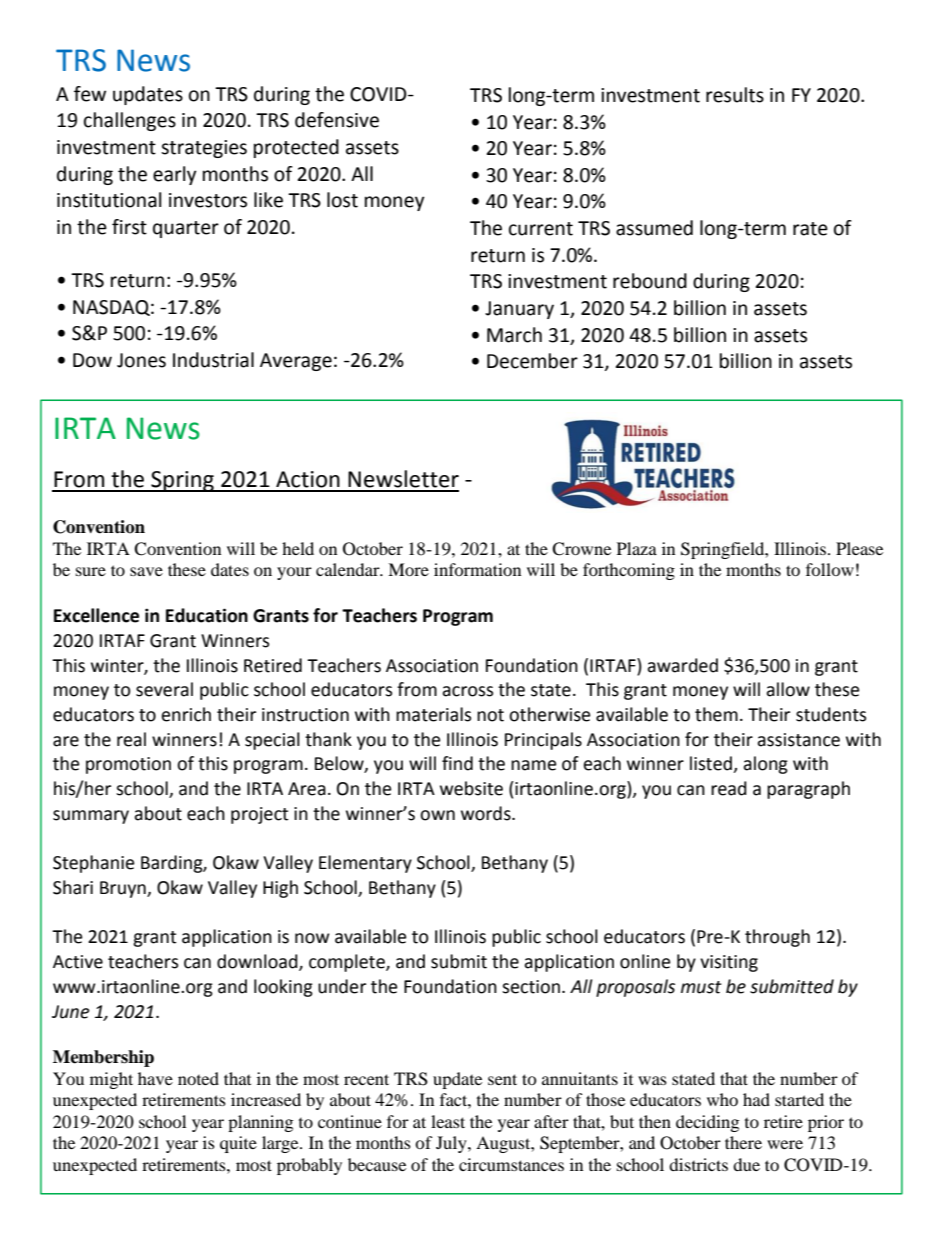 Image resolution: width=952 pixels, height=1233 pixels. I want to click on information, so click(477, 569).
